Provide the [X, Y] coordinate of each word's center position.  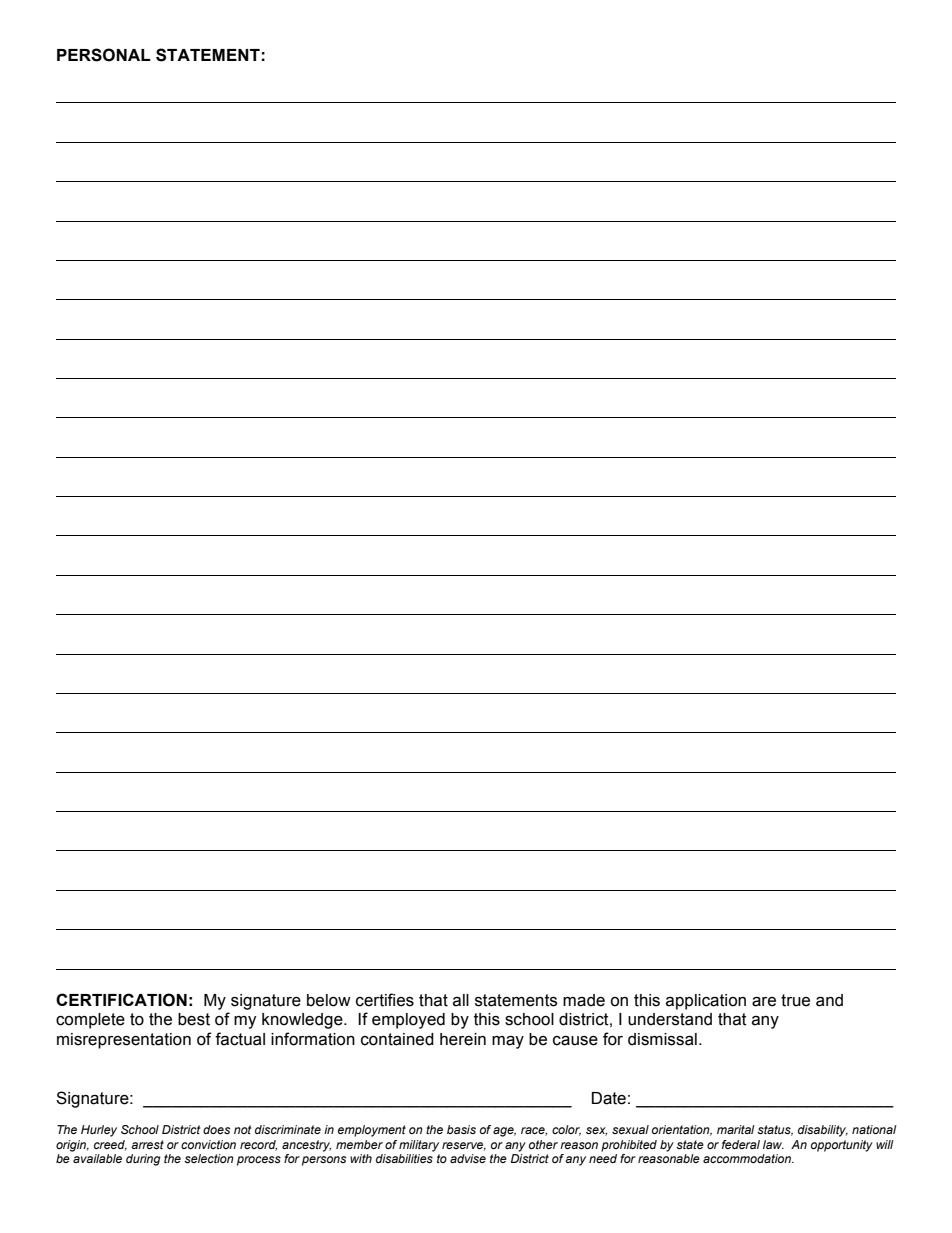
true [795, 1000]
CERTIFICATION [121, 1000]
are [764, 1002]
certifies [385, 1000]
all [461, 1000]
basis [461, 1129]
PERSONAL [104, 55]
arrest [147, 1144]
